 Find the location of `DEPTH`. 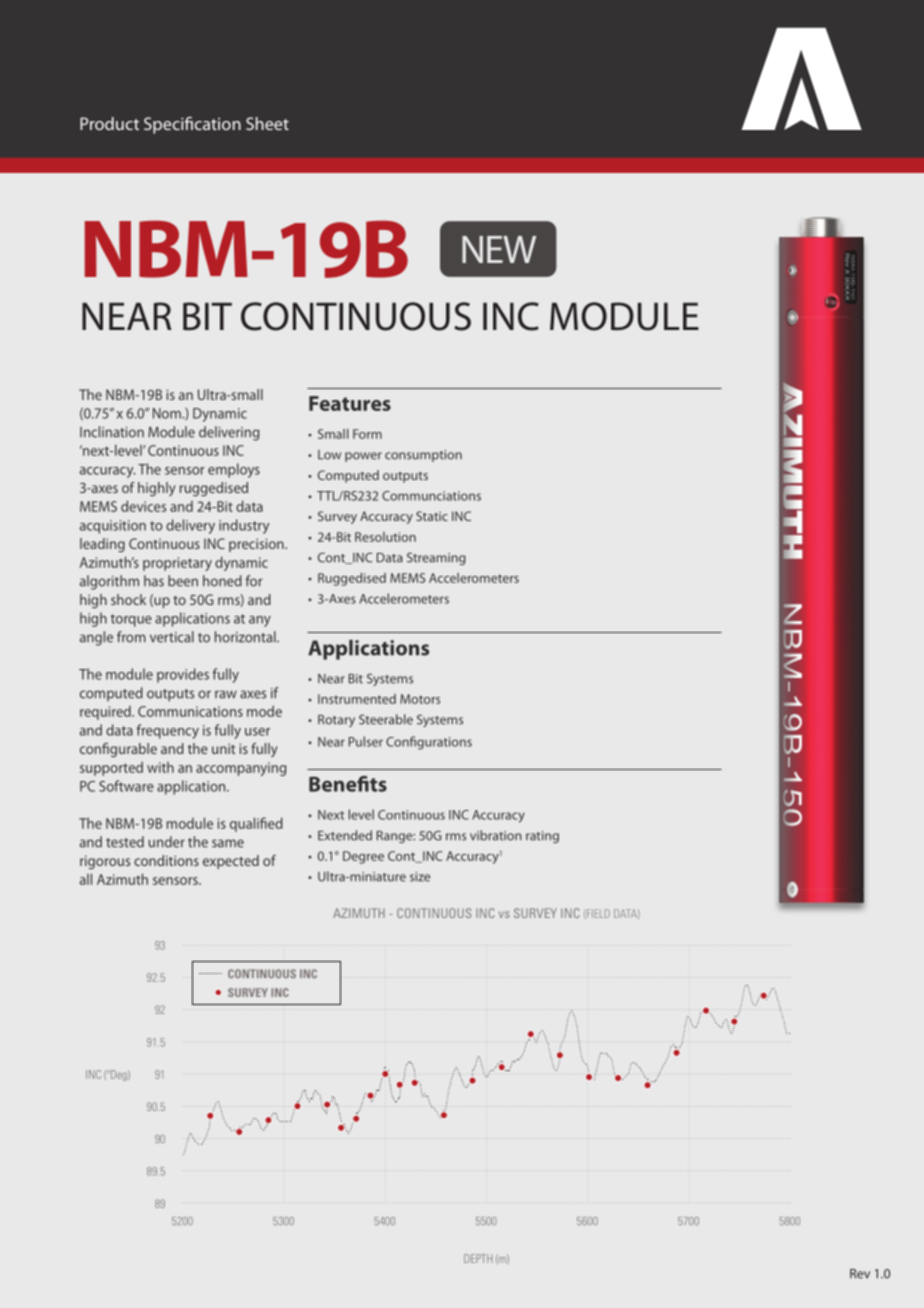

DEPTH is located at coordinates (478, 1258).
